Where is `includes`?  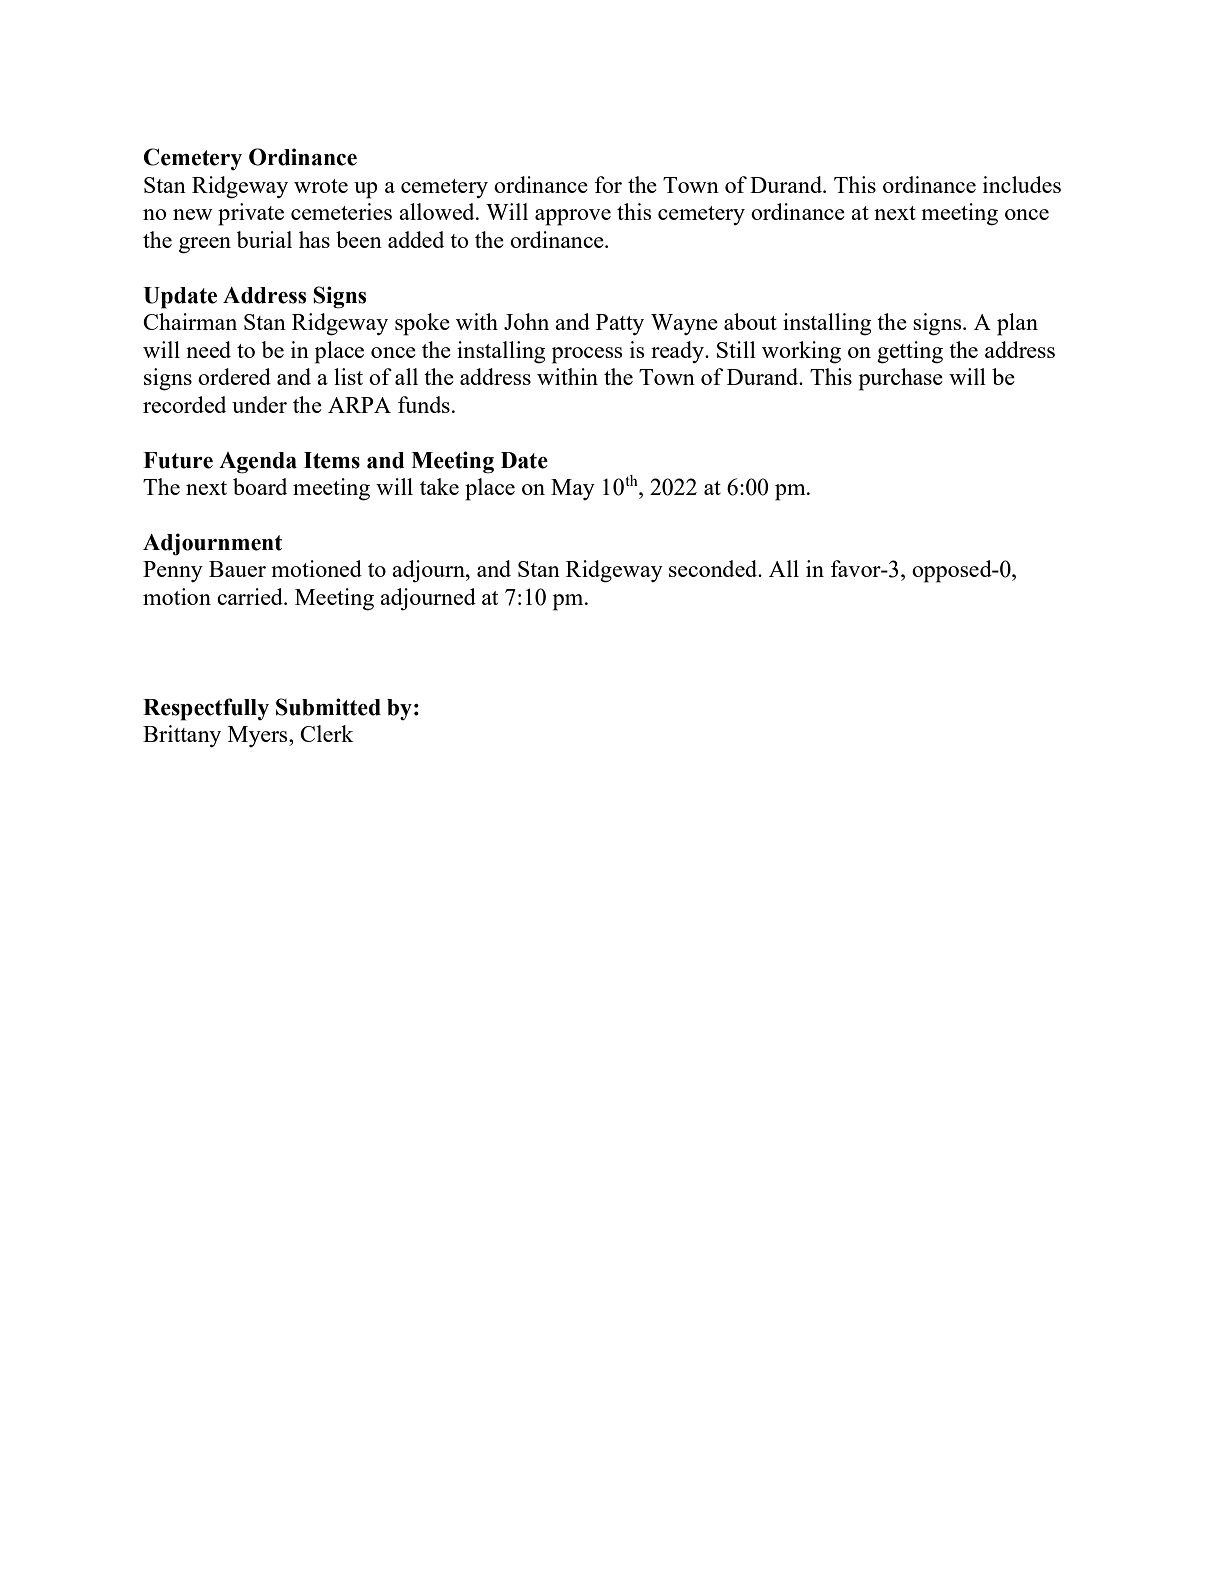
includes is located at coordinates (1022, 184).
